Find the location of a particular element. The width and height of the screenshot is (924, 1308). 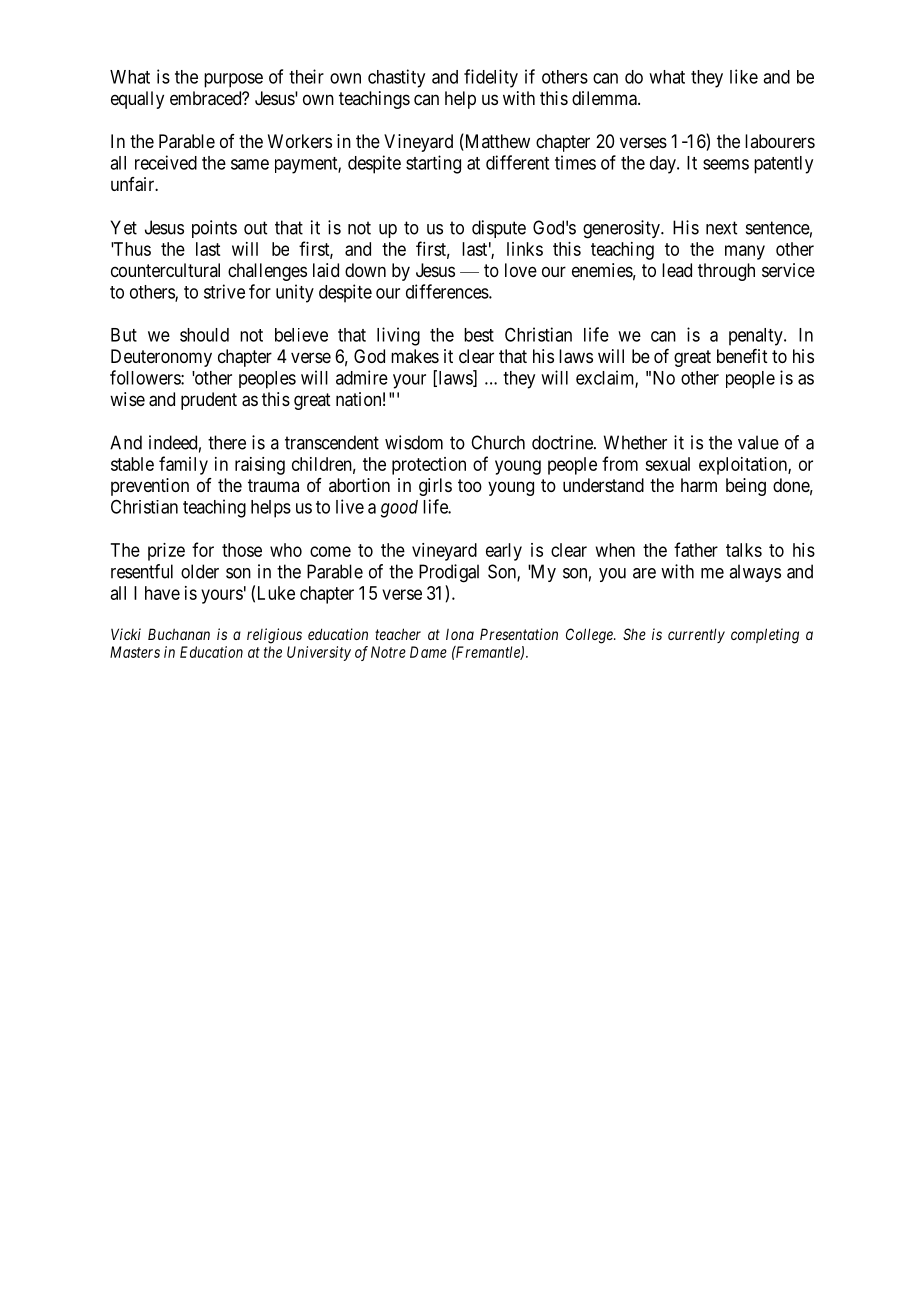

Buchanan is located at coordinates (179, 634).
